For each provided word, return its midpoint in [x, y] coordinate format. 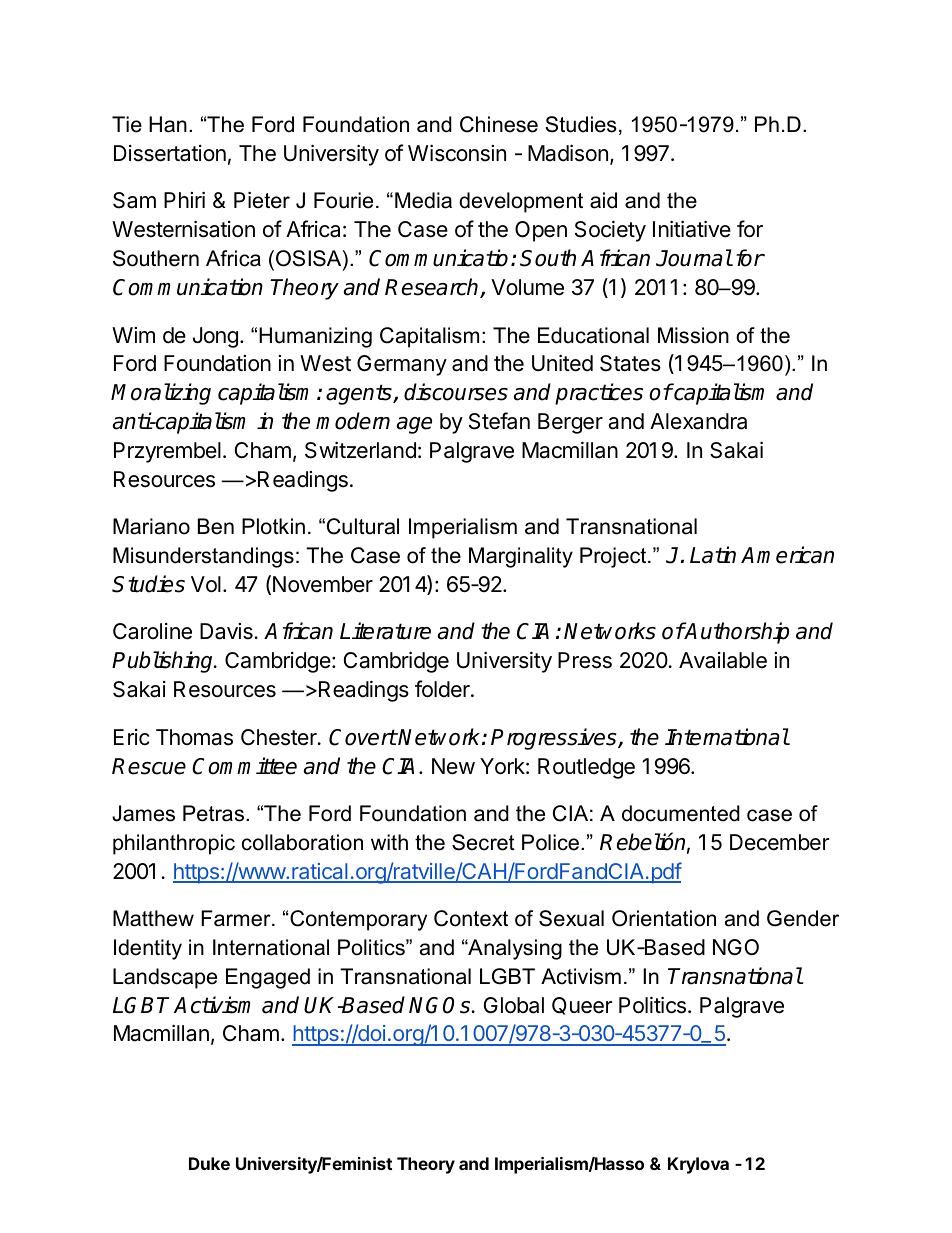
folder [443, 689]
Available [723, 660]
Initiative [692, 229]
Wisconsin [457, 153]
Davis [227, 631]
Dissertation [170, 153]
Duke [209, 1163]
